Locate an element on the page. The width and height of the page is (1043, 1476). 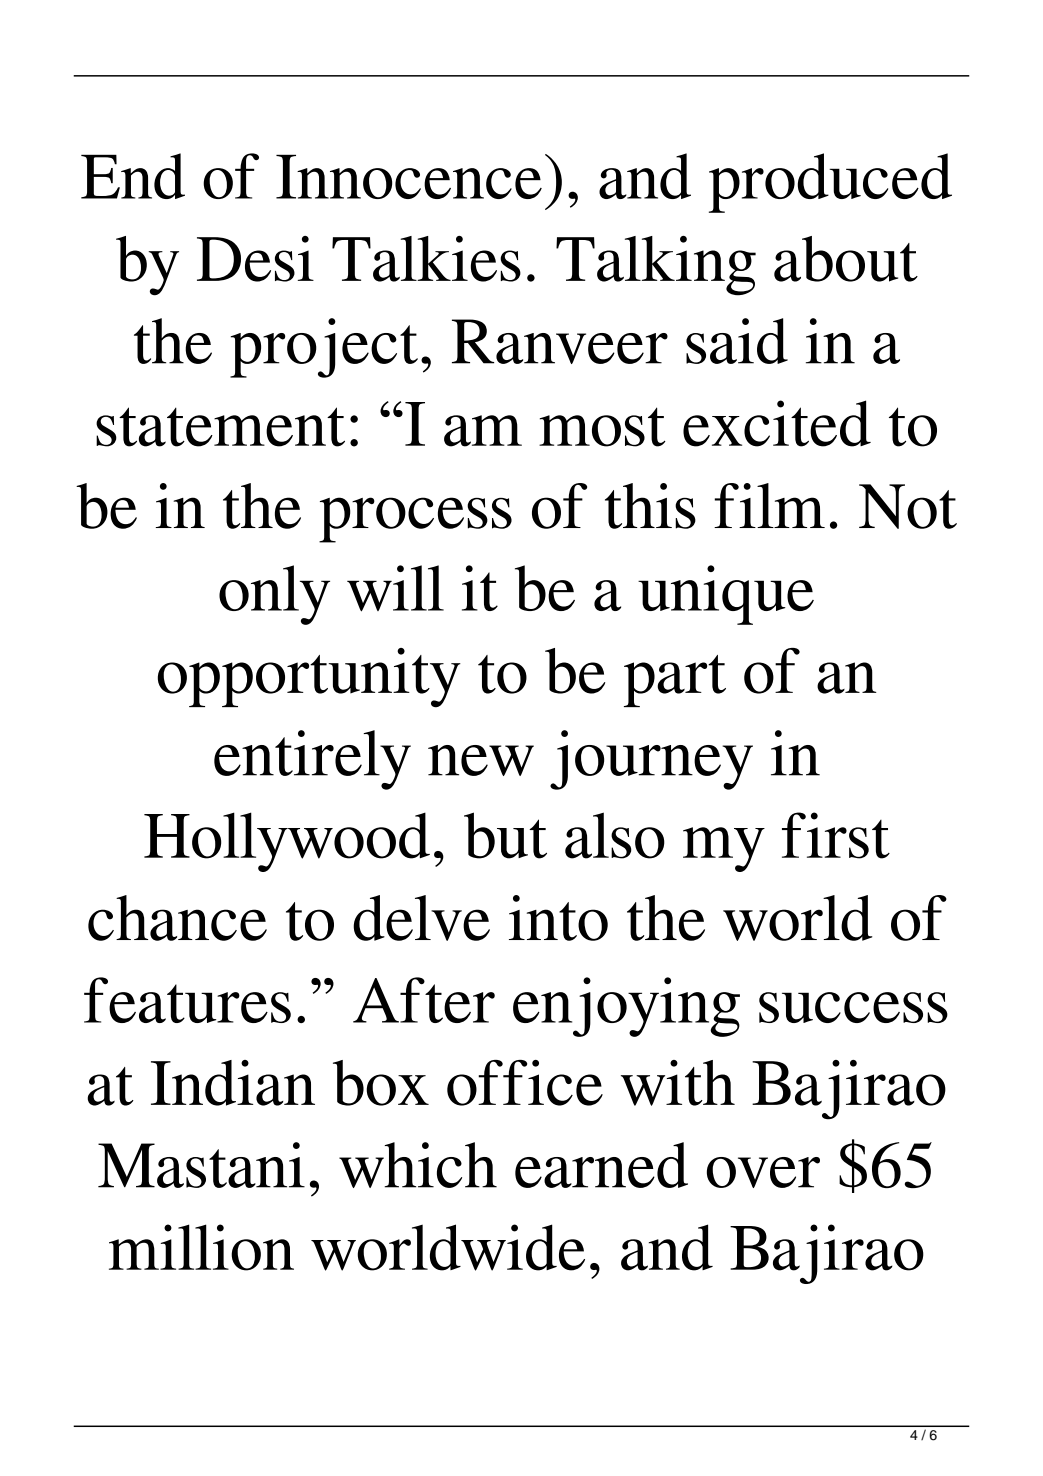
success is located at coordinates (853, 1007).
